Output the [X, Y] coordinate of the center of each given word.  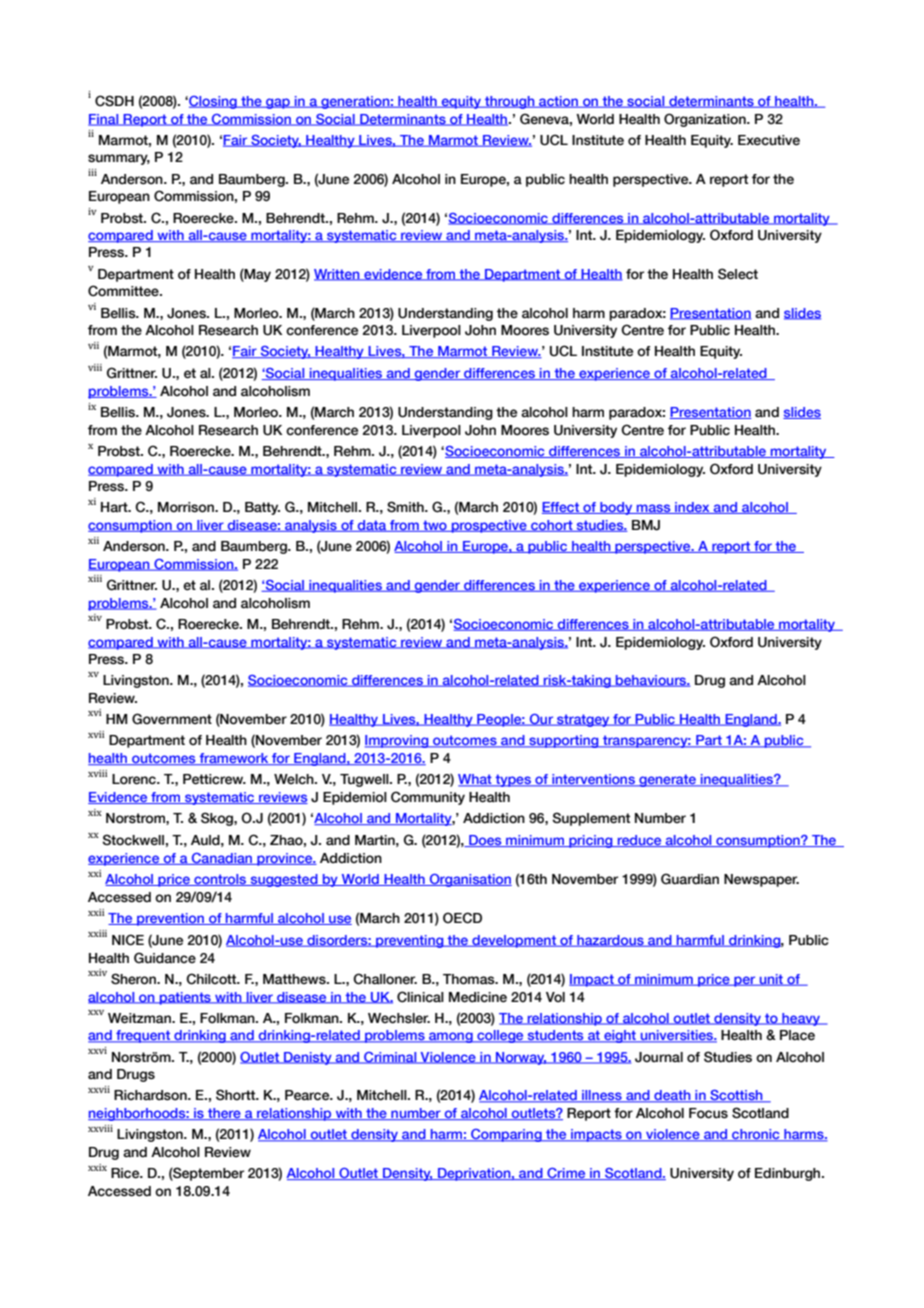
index [692, 508]
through [510, 102]
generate [667, 780]
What [476, 780]
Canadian [222, 859]
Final [104, 120]
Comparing [506, 1135]
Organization [706, 120]
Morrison [187, 507]
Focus [708, 1113]
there [224, 1114]
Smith [406, 507]
